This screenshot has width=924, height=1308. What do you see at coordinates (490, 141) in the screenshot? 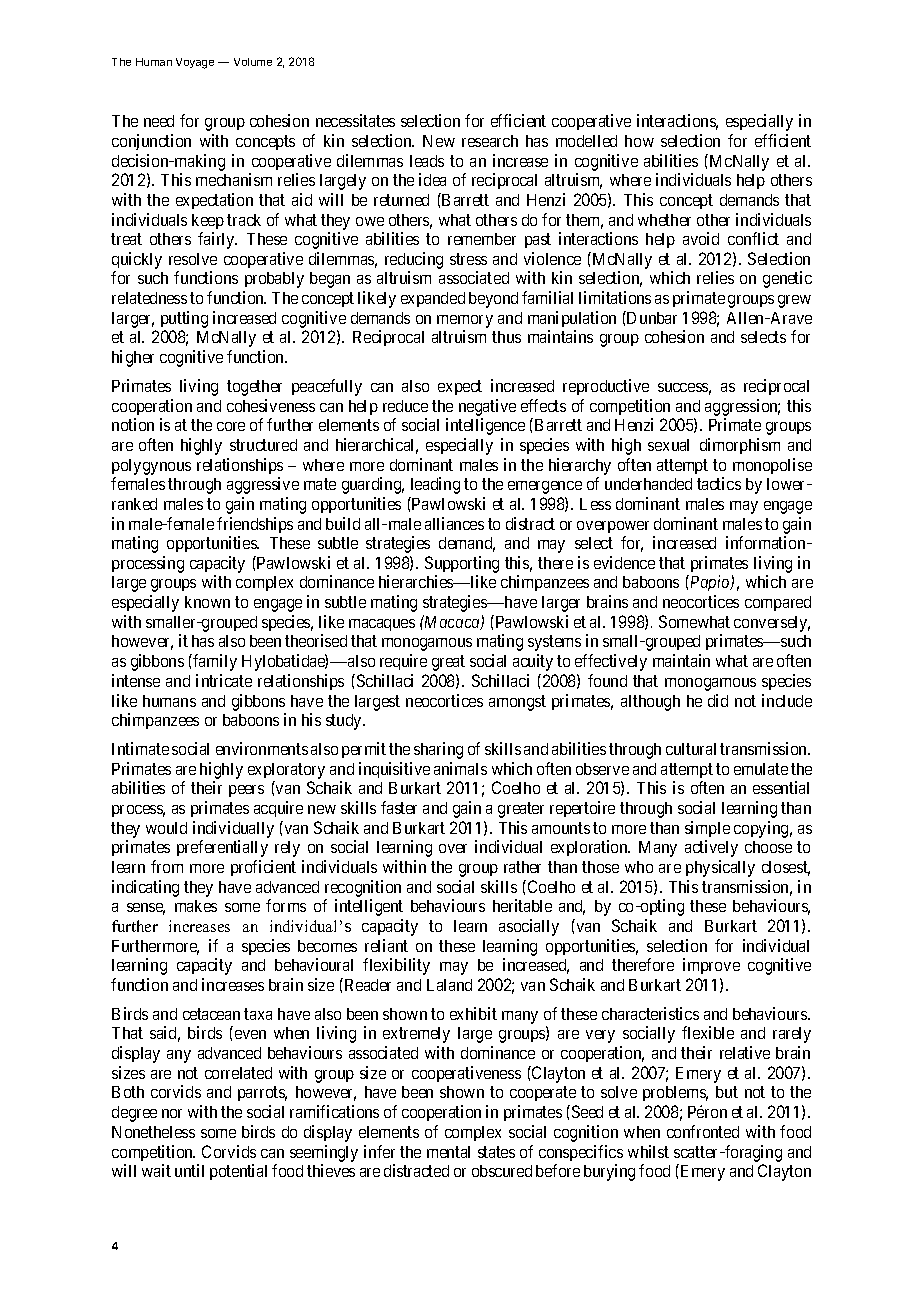
I see `research` at bounding box center [490, 141].
